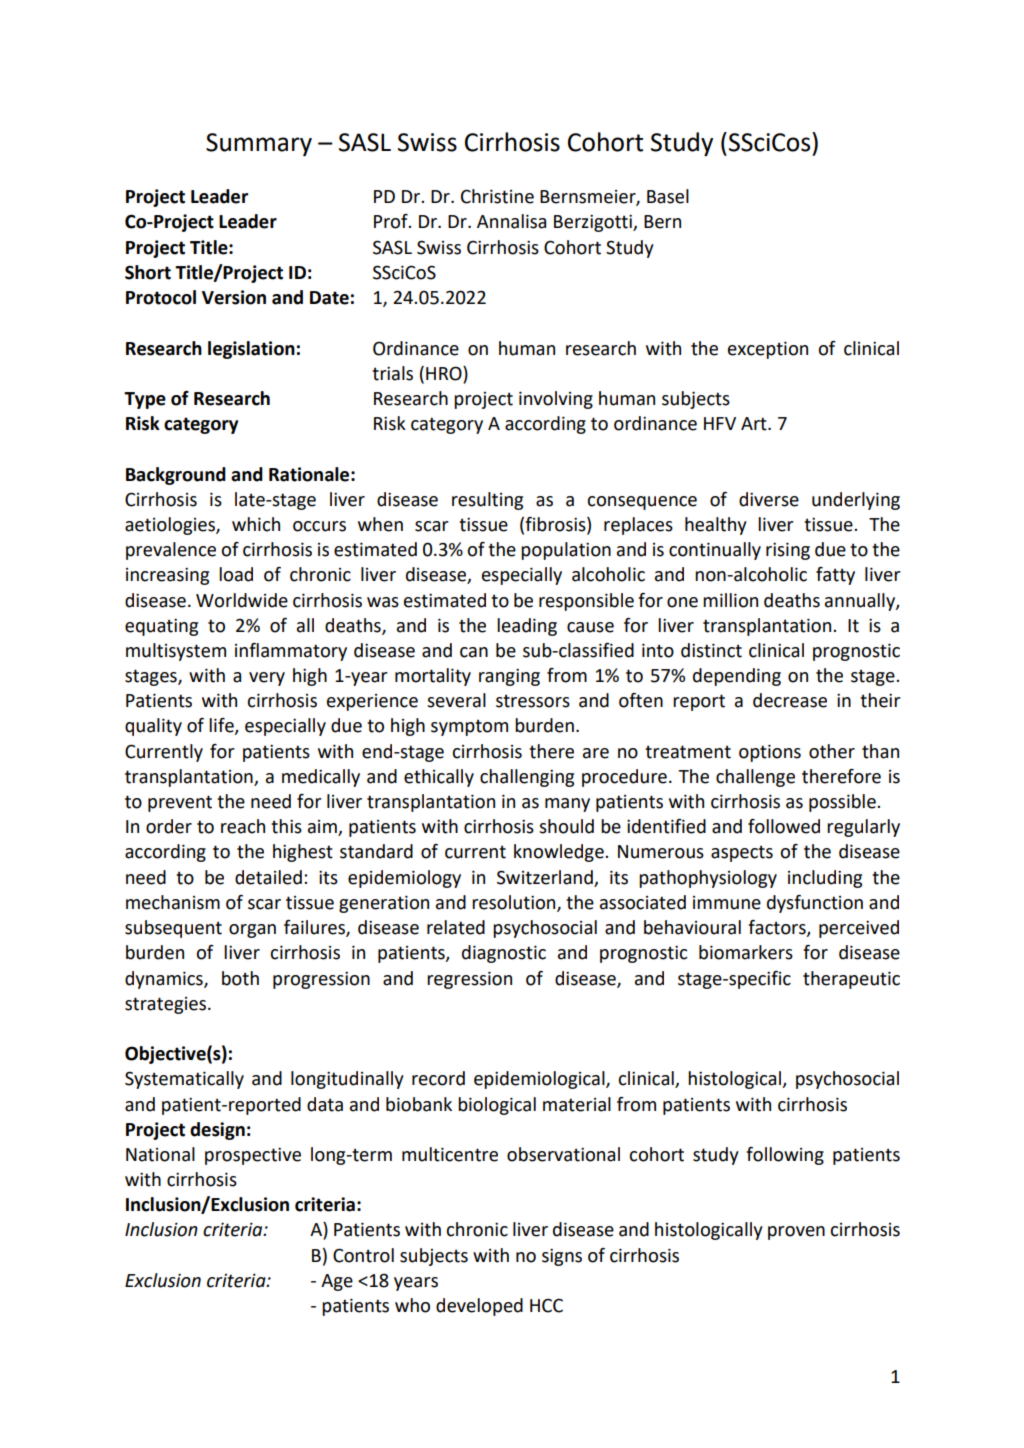  Describe the element at coordinates (562, 1257) in the image. I see `signs` at that location.
